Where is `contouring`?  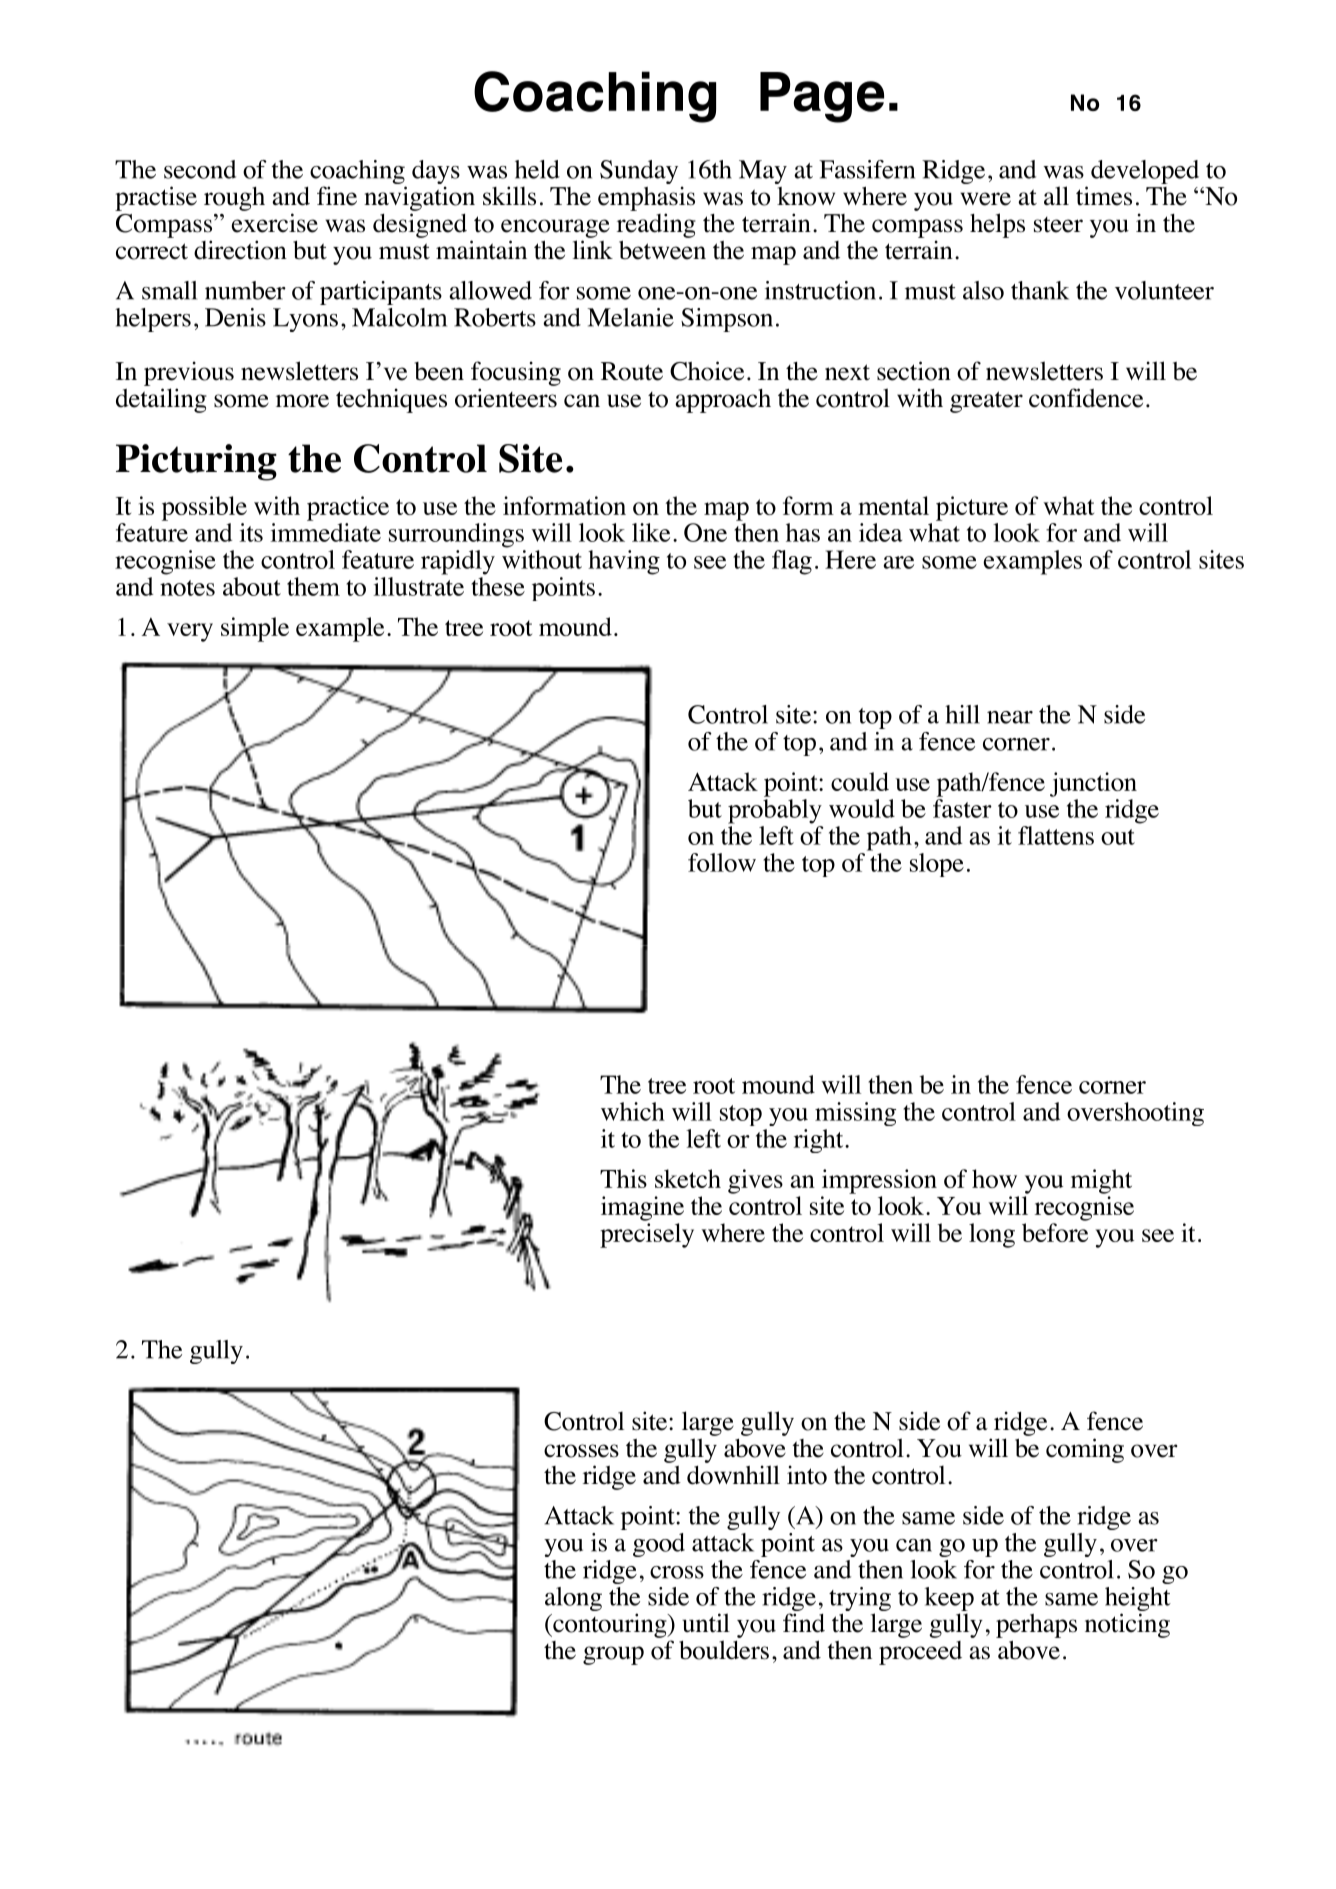
contouring is located at coordinates (610, 1625).
